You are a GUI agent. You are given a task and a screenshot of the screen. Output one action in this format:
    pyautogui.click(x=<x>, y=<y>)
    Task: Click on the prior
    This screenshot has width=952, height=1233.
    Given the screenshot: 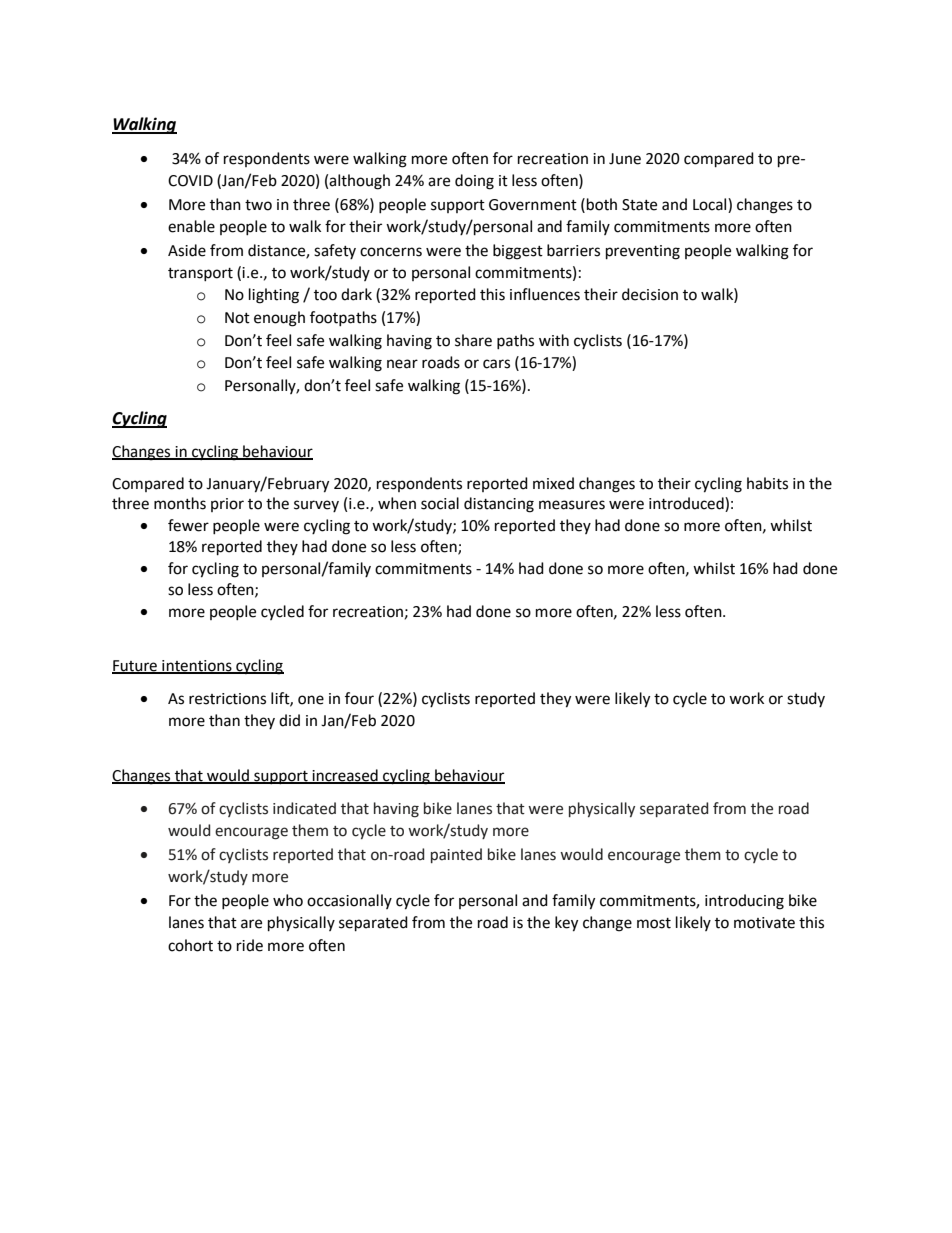 What is the action you would take?
    pyautogui.click(x=227, y=505)
